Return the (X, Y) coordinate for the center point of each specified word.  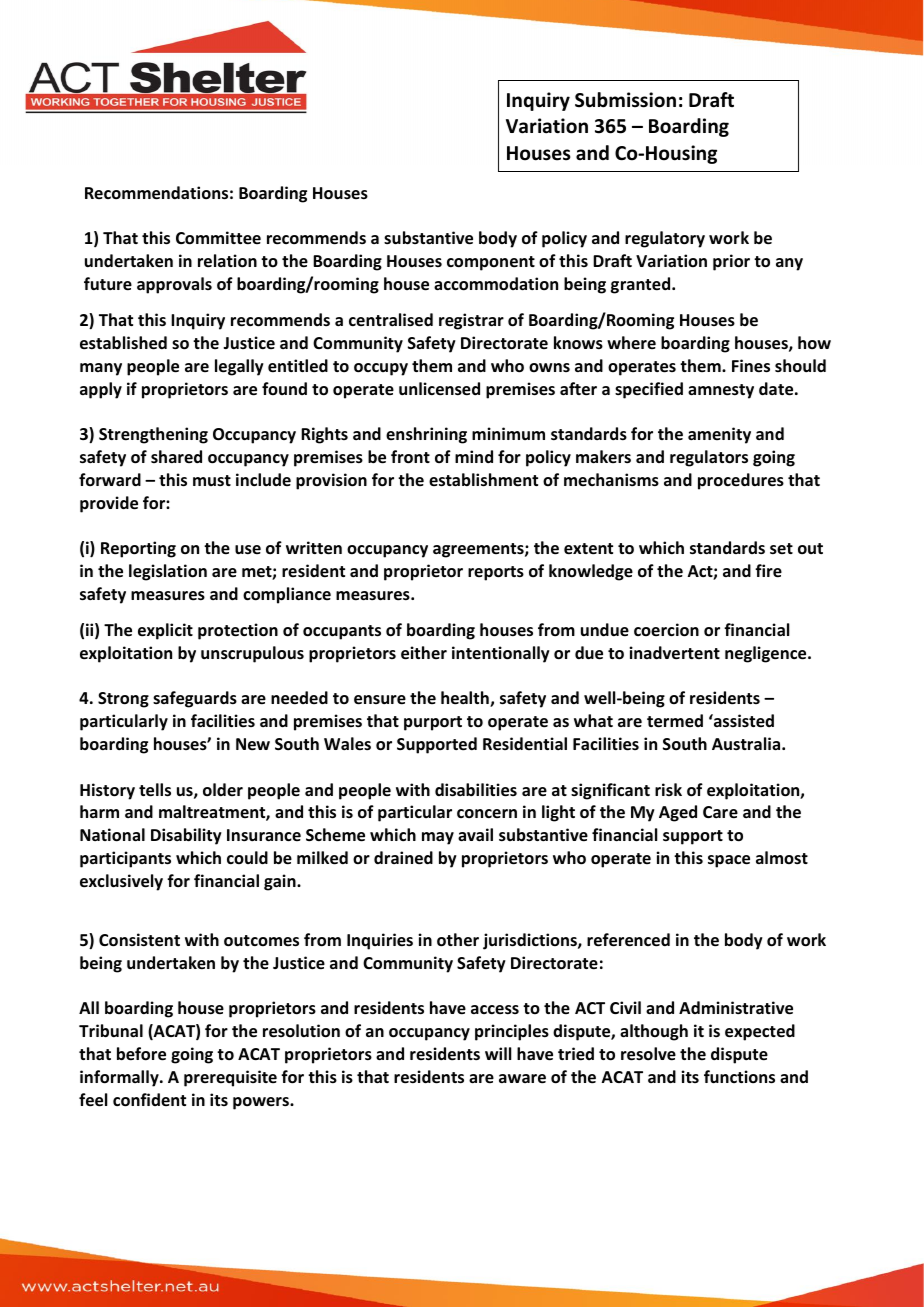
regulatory (665, 239)
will (498, 1053)
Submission (625, 100)
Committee (218, 238)
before (141, 1054)
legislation (168, 572)
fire (768, 571)
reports (496, 573)
